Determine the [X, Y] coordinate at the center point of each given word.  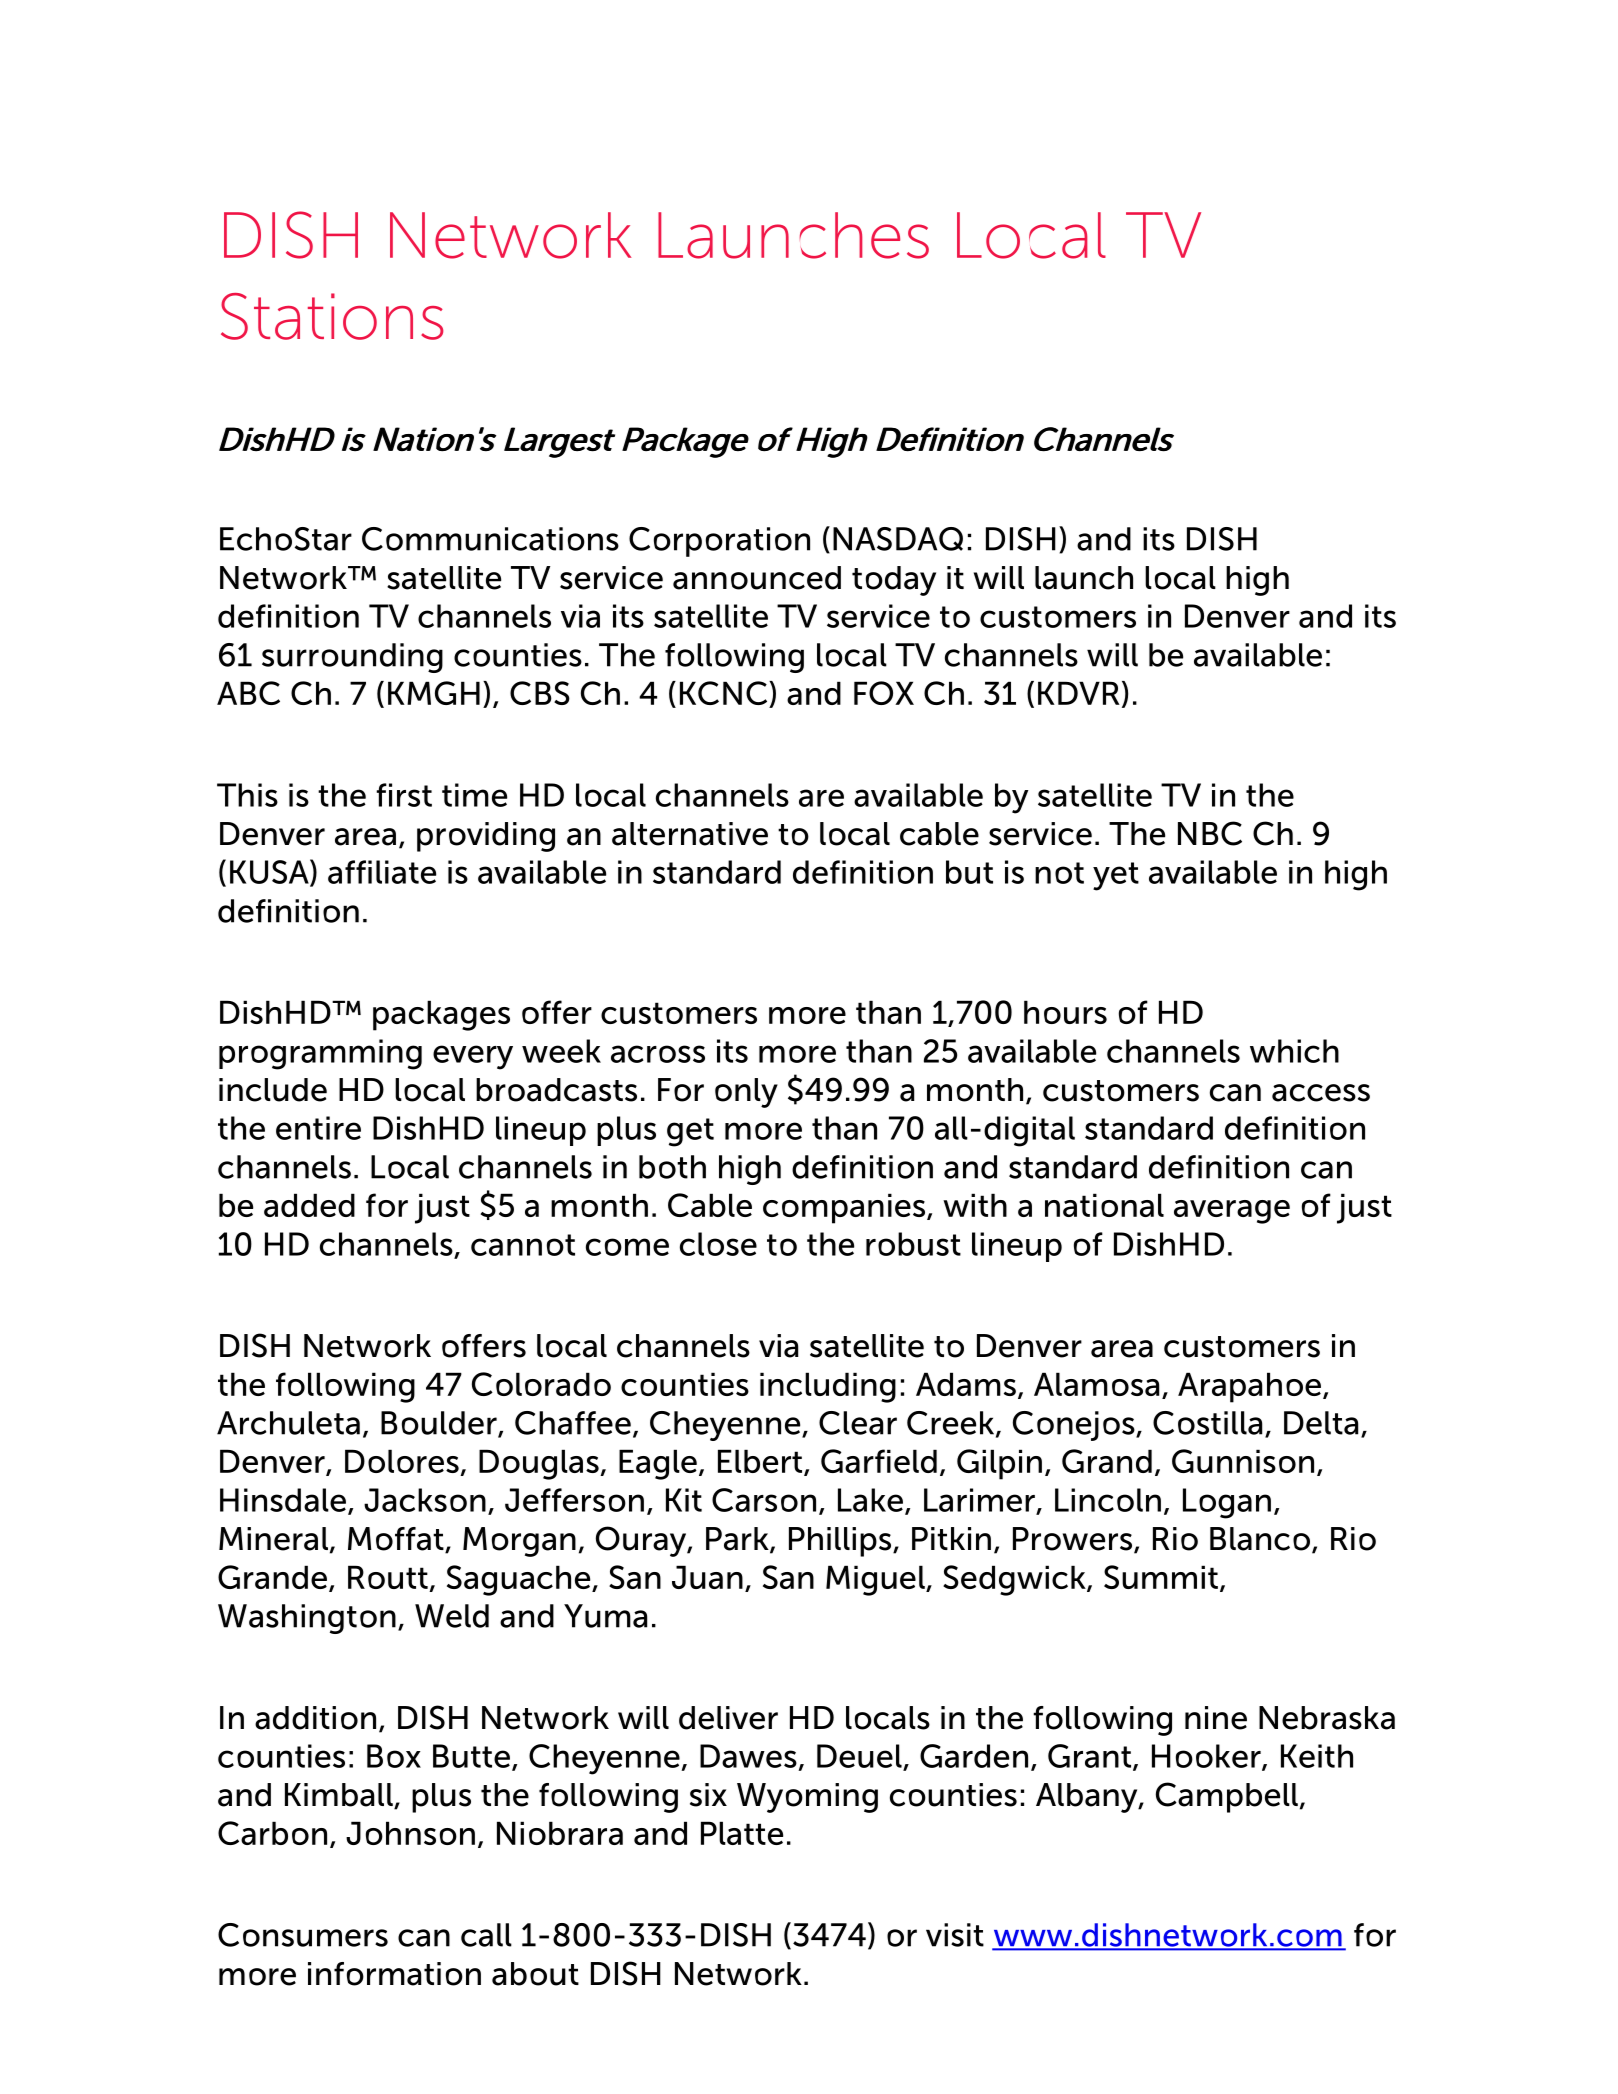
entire [318, 1128]
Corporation [719, 542]
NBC [1210, 833]
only [746, 1093]
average [1232, 1212]
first [404, 795]
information [394, 1974]
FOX [884, 693]
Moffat [397, 1540]
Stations [332, 316]
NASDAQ [898, 539]
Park [738, 1540]
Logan [1227, 1503]
